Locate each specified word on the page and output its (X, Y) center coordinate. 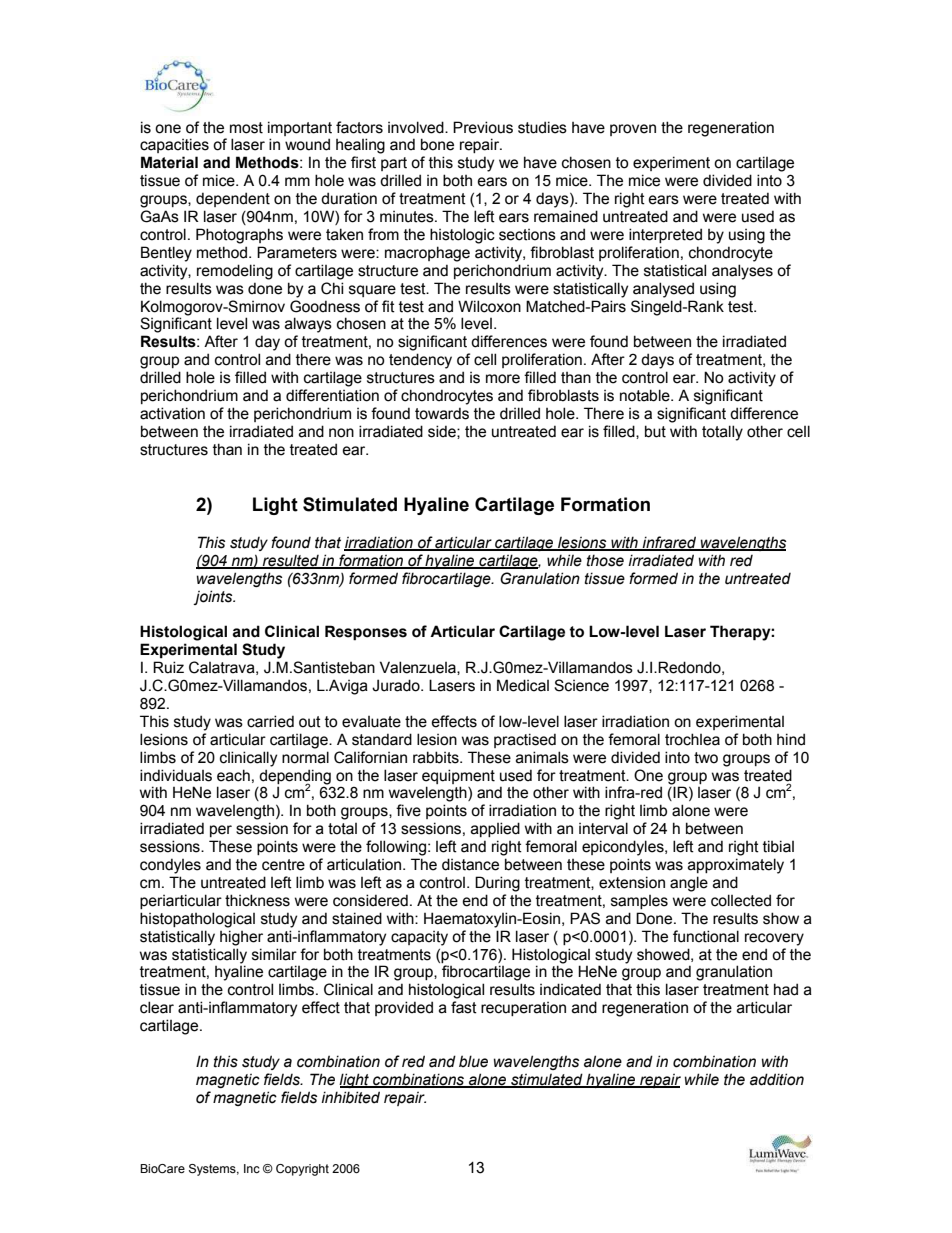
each (233, 775)
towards (442, 413)
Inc (252, 1168)
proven (633, 130)
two (706, 758)
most (246, 128)
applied (495, 829)
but (655, 431)
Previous (483, 127)
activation (172, 413)
